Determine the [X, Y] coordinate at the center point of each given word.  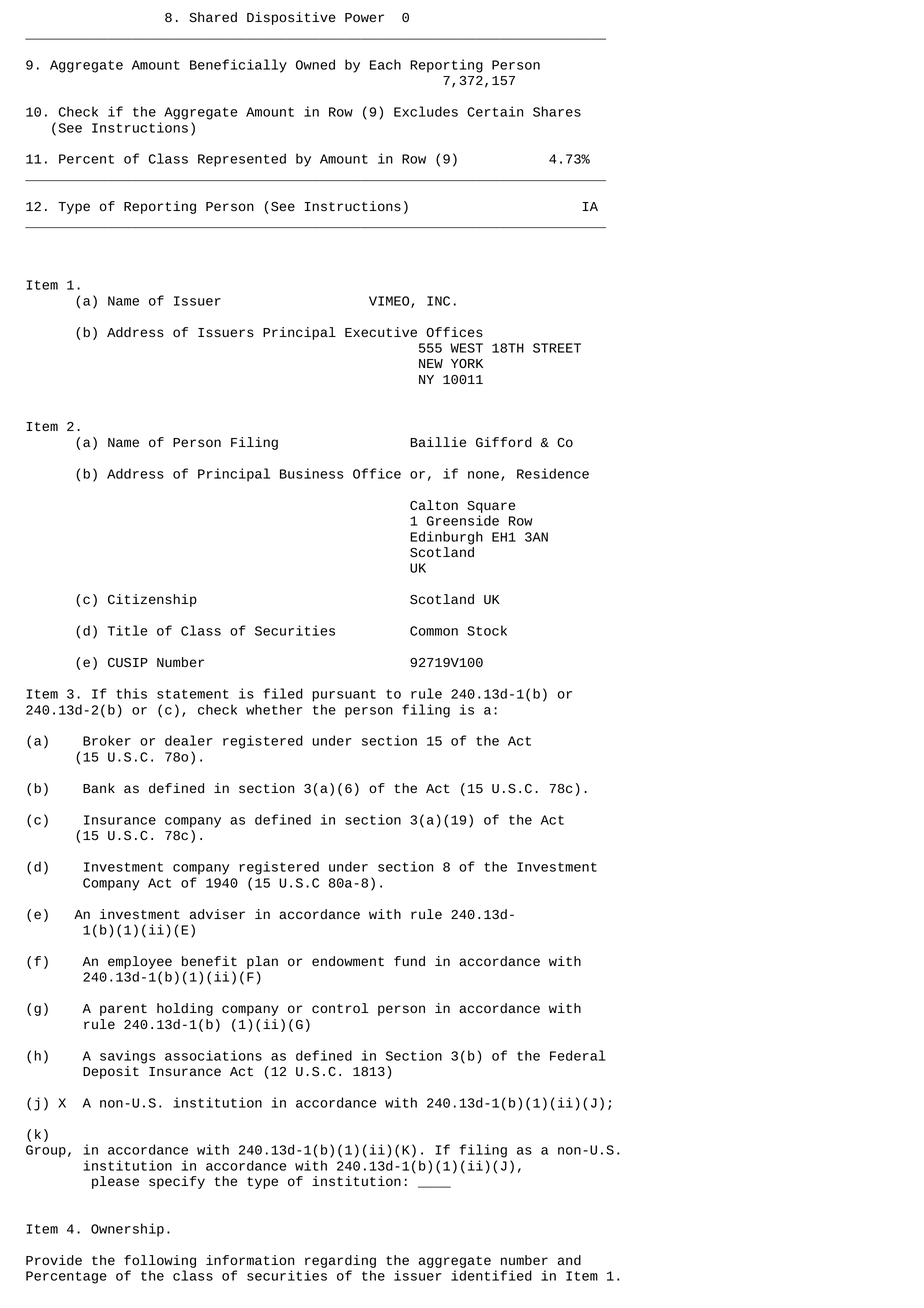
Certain [495, 111]
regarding [340, 1261]
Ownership [127, 1230]
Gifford [504, 442]
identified [491, 1275]
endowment [348, 961]
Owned [315, 64]
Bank [99, 788]
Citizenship [152, 600]
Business [312, 473]
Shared [213, 17]
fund [409, 961]
